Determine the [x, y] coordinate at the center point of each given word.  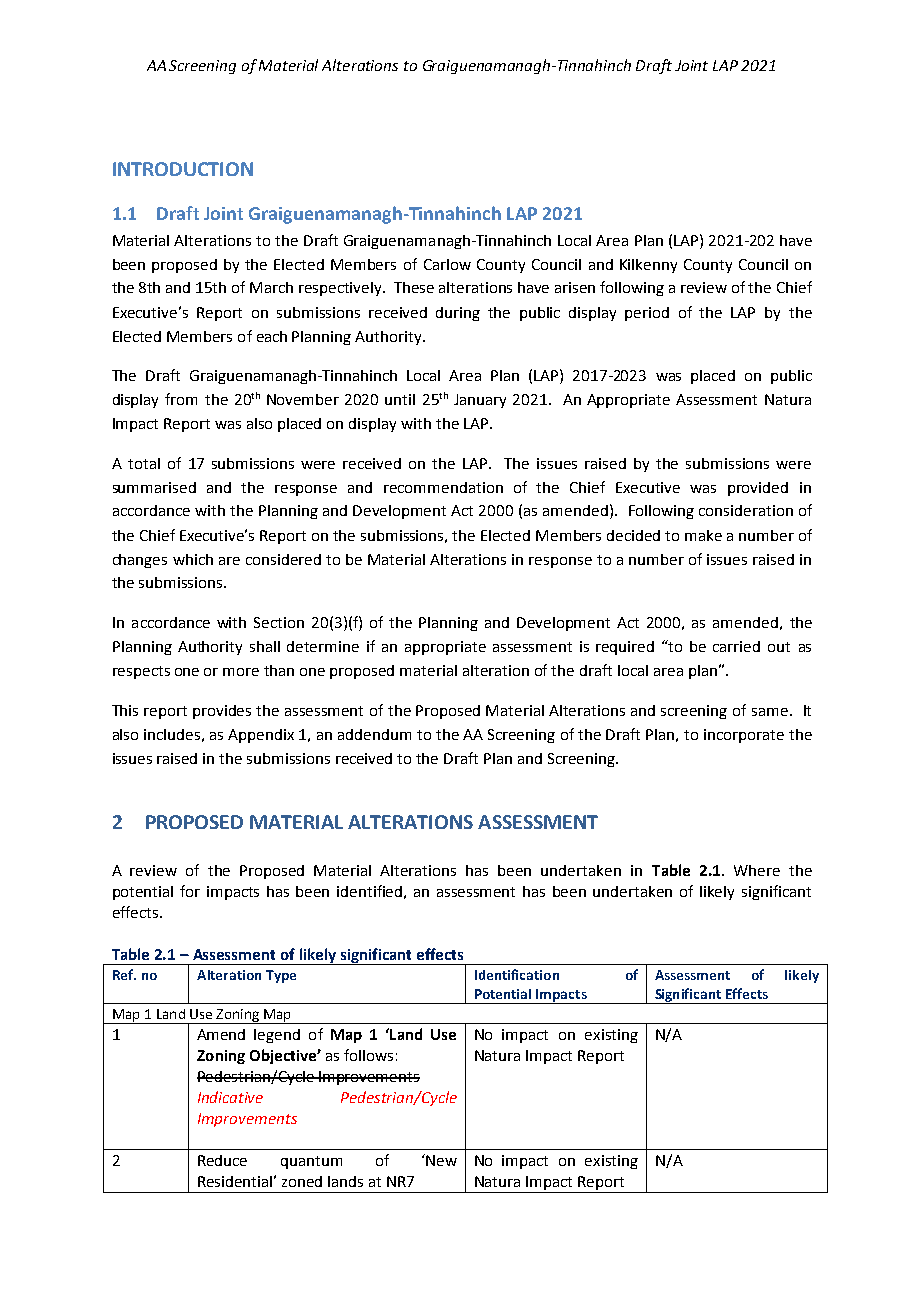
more [241, 672]
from [181, 399]
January [480, 401]
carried [736, 646]
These [414, 287]
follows [368, 1055]
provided [758, 489]
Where [757, 870]
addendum [374, 734]
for [190, 891]
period [647, 314]
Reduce [222, 1160]
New [440, 1160]
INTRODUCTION [183, 169]
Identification [517, 974]
